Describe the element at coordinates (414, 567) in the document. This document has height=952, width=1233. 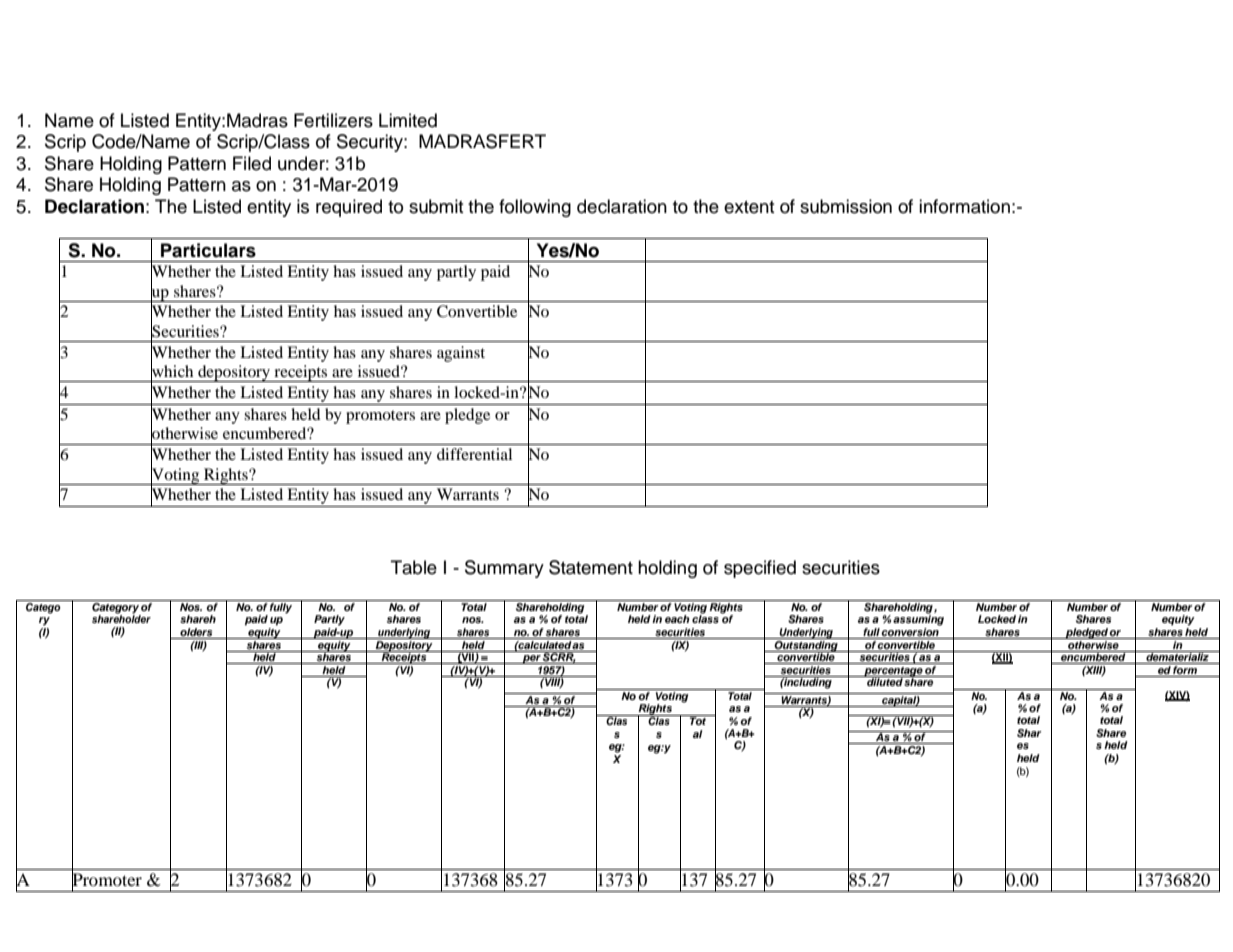
I see `Table` at that location.
